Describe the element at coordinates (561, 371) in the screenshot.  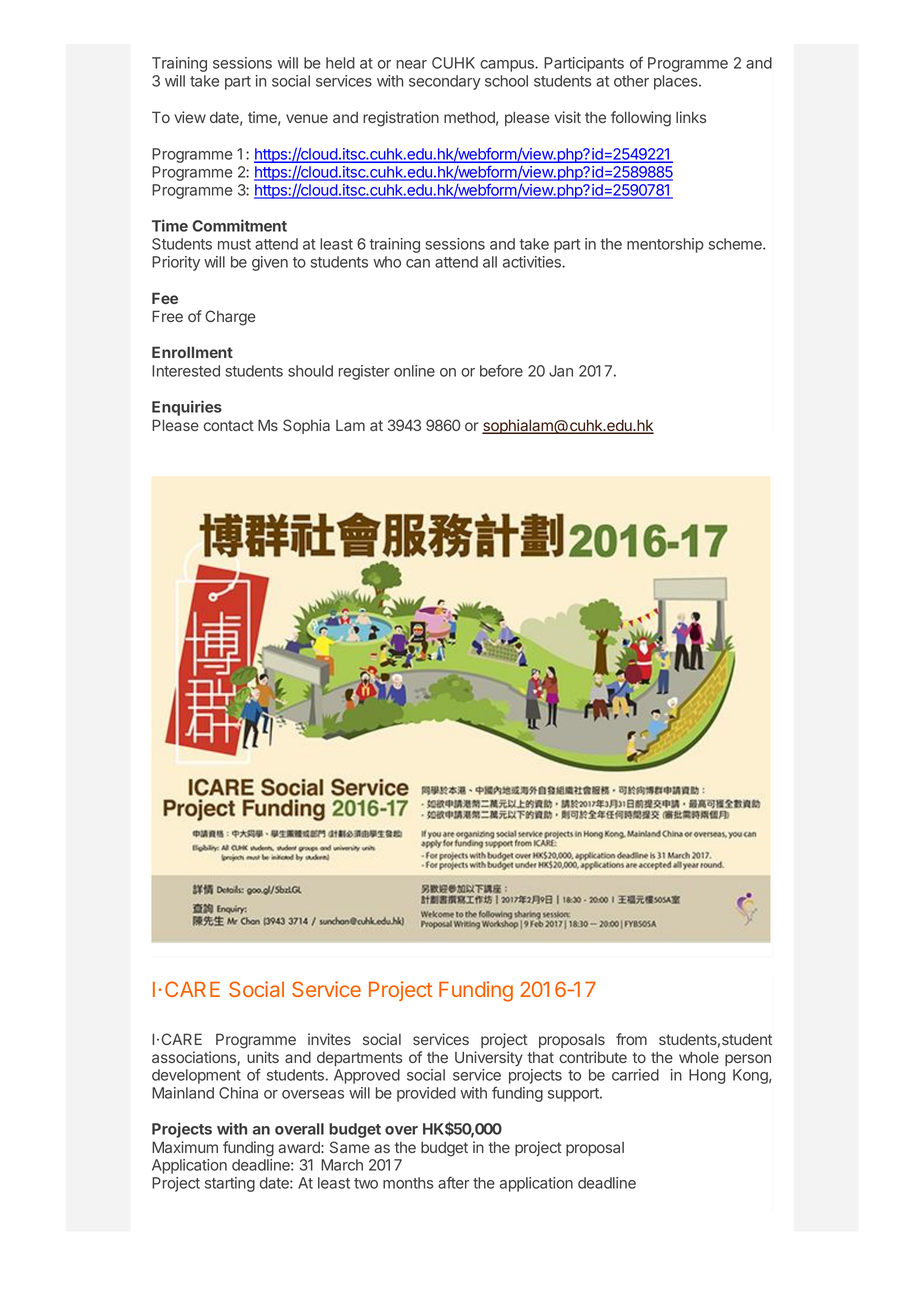
I see `Jan` at that location.
